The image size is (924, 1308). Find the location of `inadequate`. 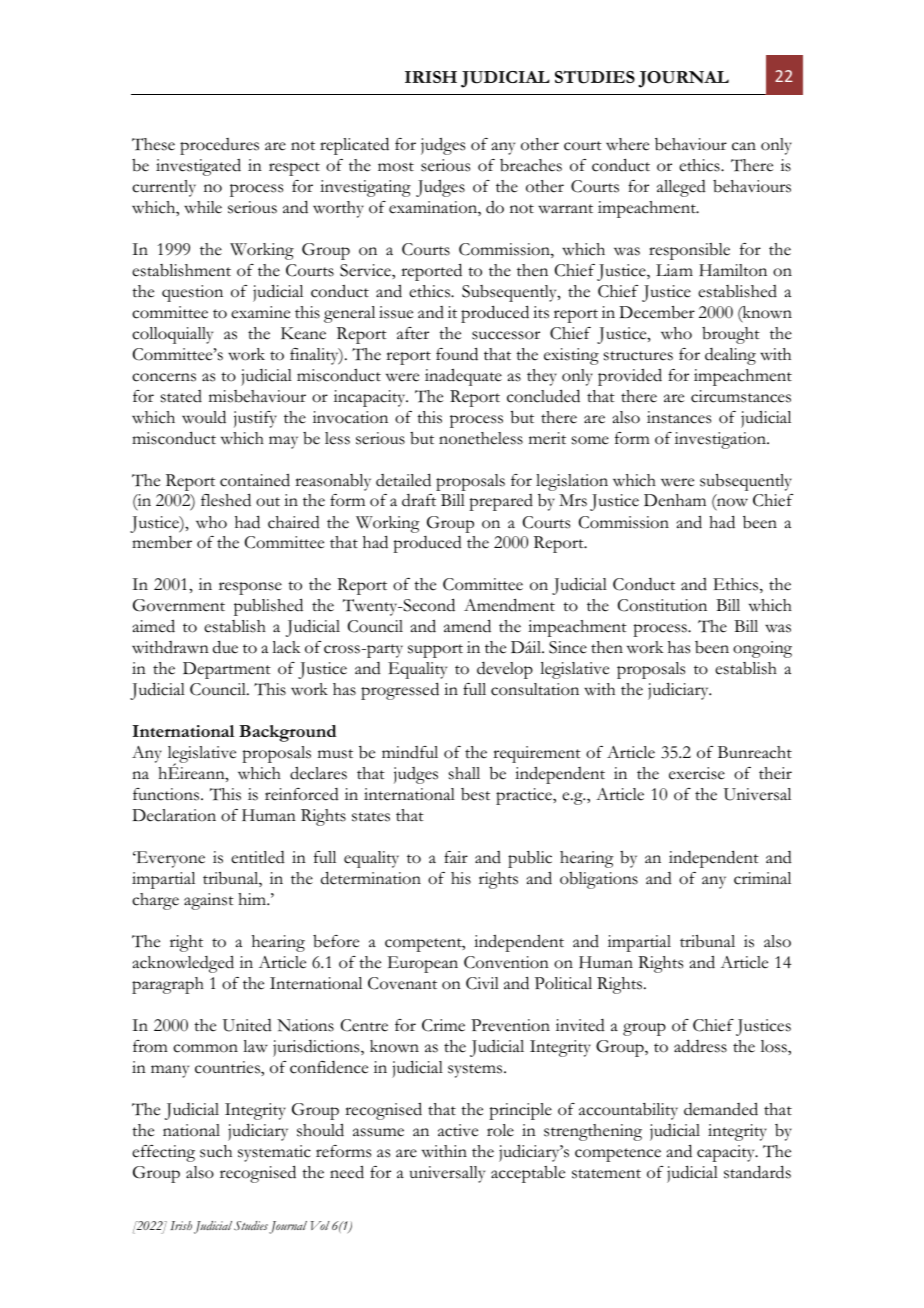

inadequate is located at coordinates (463, 377).
